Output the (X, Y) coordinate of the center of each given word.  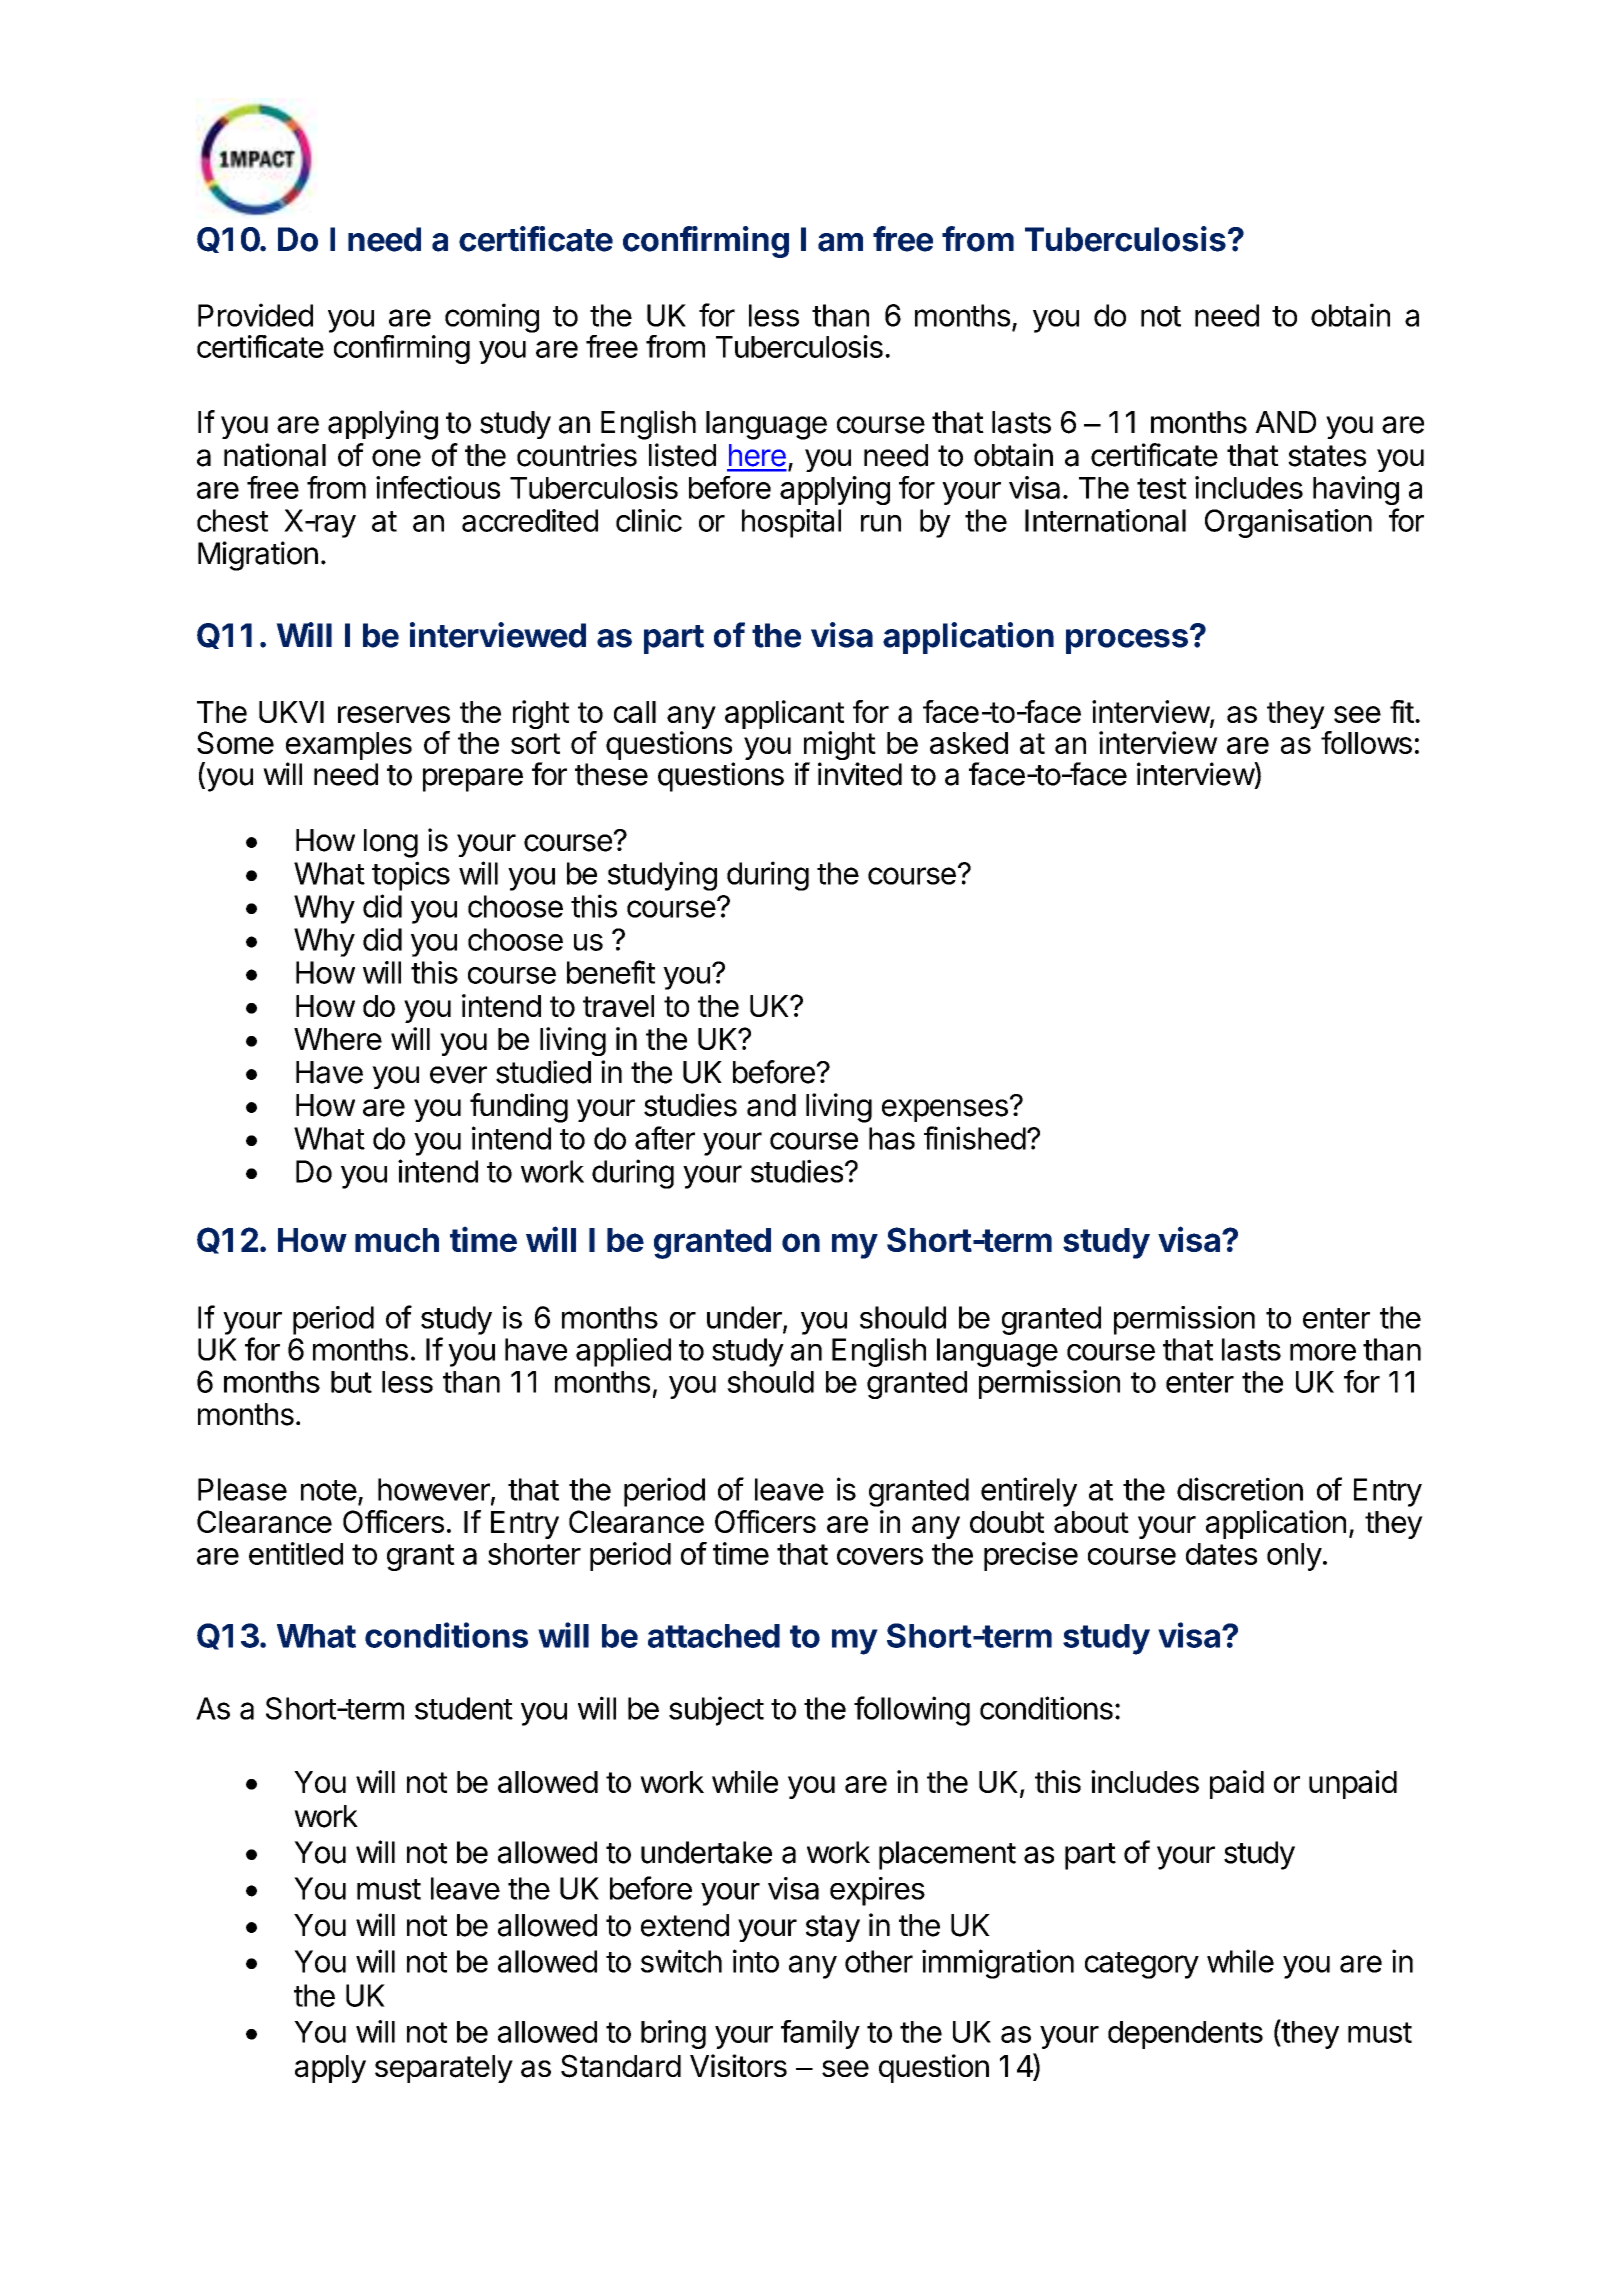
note (329, 1490)
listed (682, 455)
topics (411, 876)
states (1327, 456)
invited (860, 774)
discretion (1240, 1489)
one (396, 458)
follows (1366, 742)
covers (880, 1556)
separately (444, 2069)
